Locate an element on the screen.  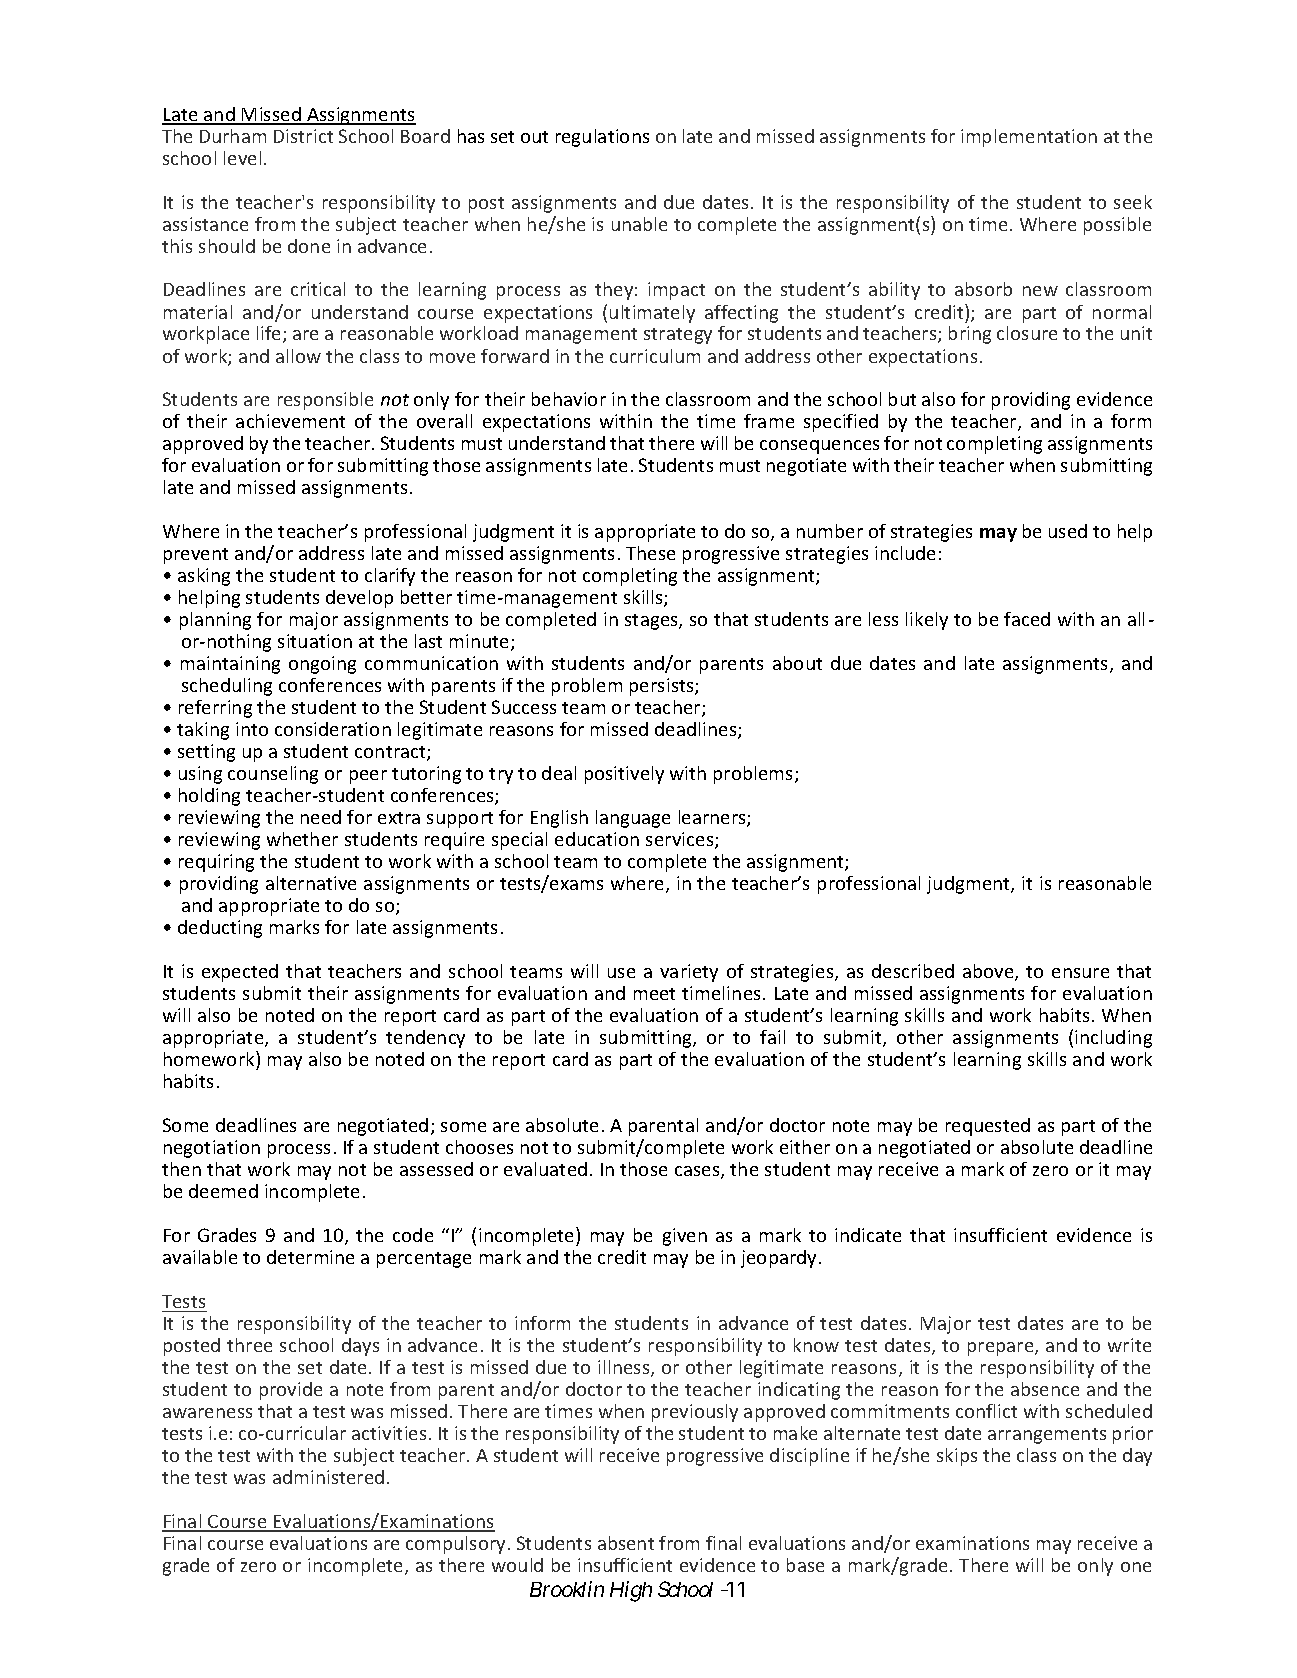
implementation is located at coordinates (1029, 138).
